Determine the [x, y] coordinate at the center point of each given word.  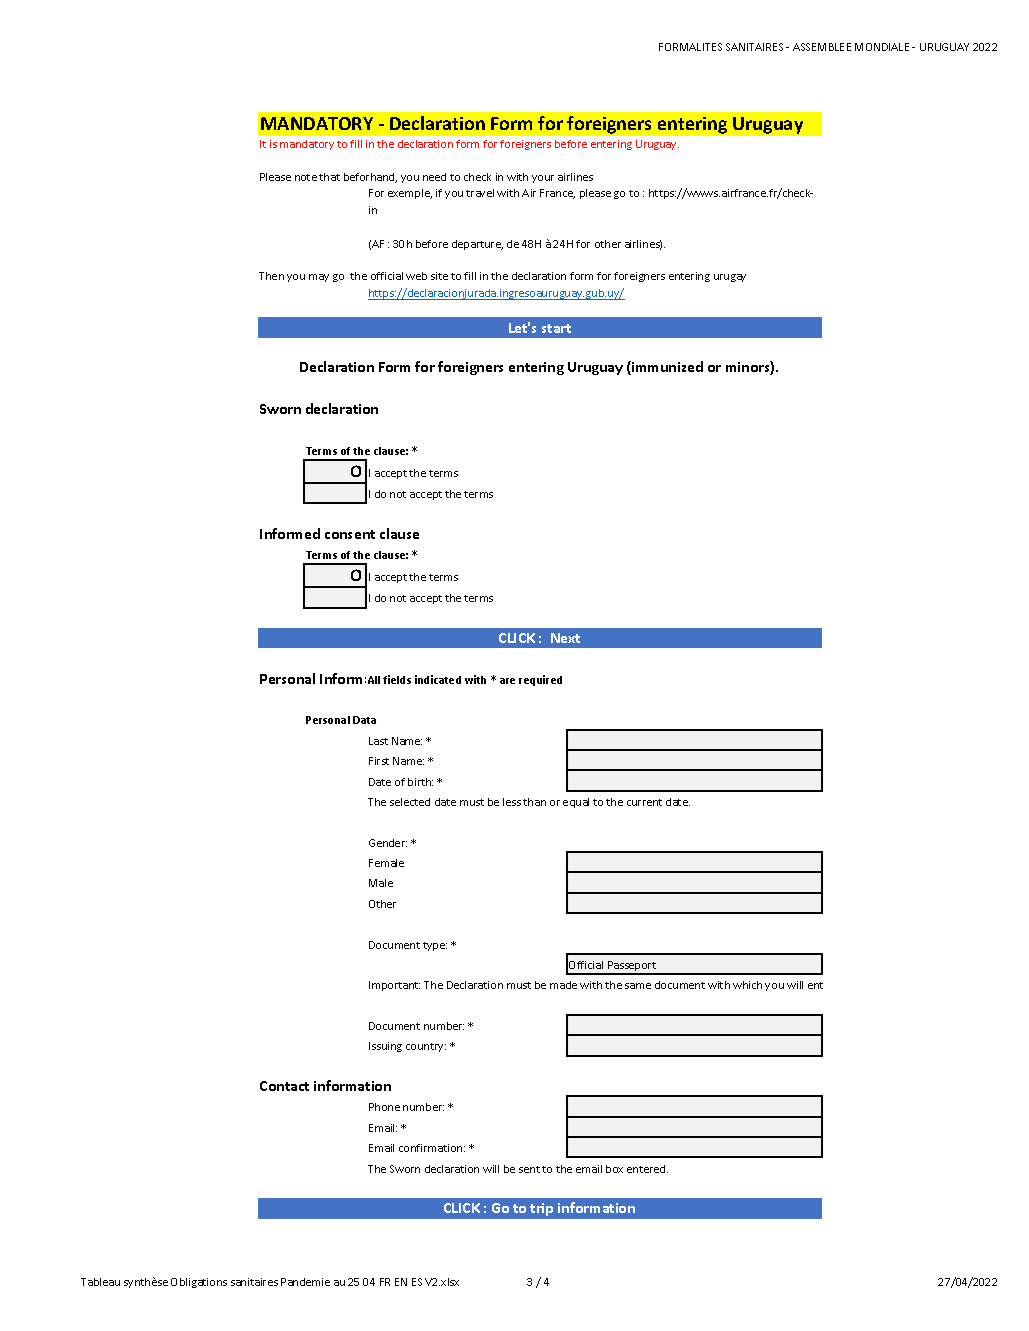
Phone [384, 1107]
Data [364, 720]
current [644, 802]
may [319, 278]
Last [378, 741]
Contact [284, 1086]
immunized [666, 368]
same [638, 986]
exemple [410, 194]
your [543, 179]
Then [271, 276]
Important [394, 986]
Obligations [199, 1283]
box [614, 1169]
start [556, 328]
